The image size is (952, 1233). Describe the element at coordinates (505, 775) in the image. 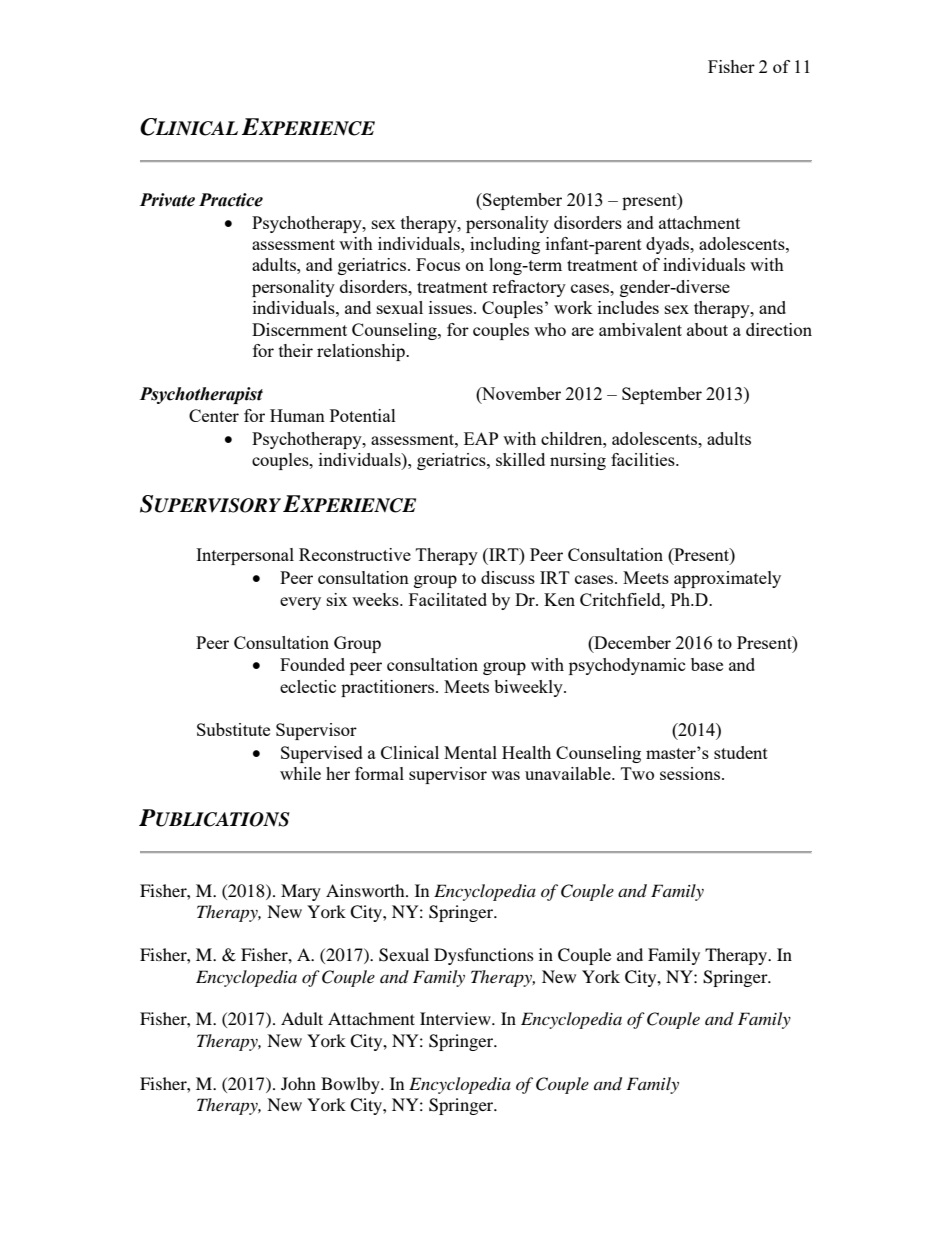

I see `was` at that location.
